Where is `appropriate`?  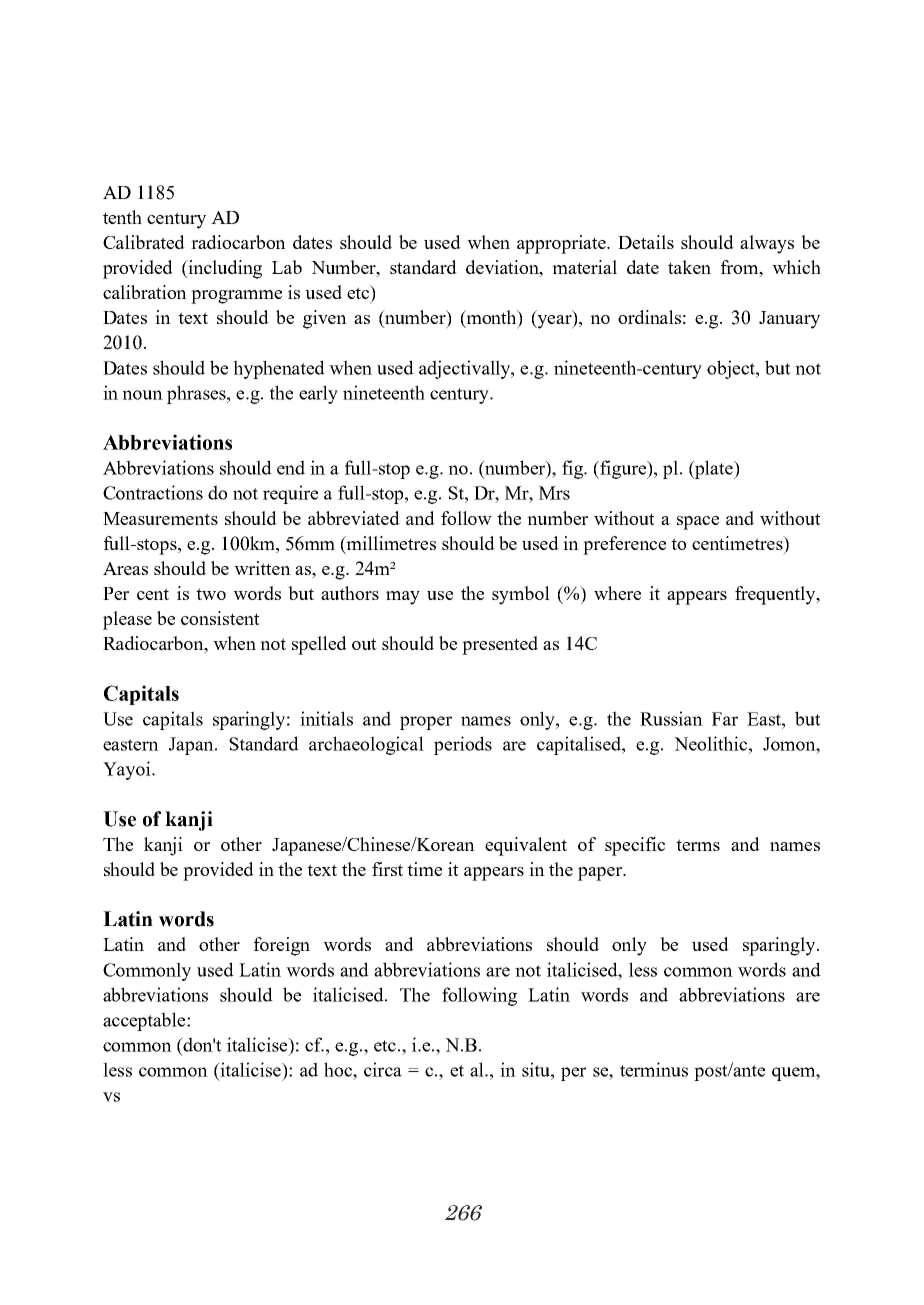 appropriate is located at coordinates (563, 244).
